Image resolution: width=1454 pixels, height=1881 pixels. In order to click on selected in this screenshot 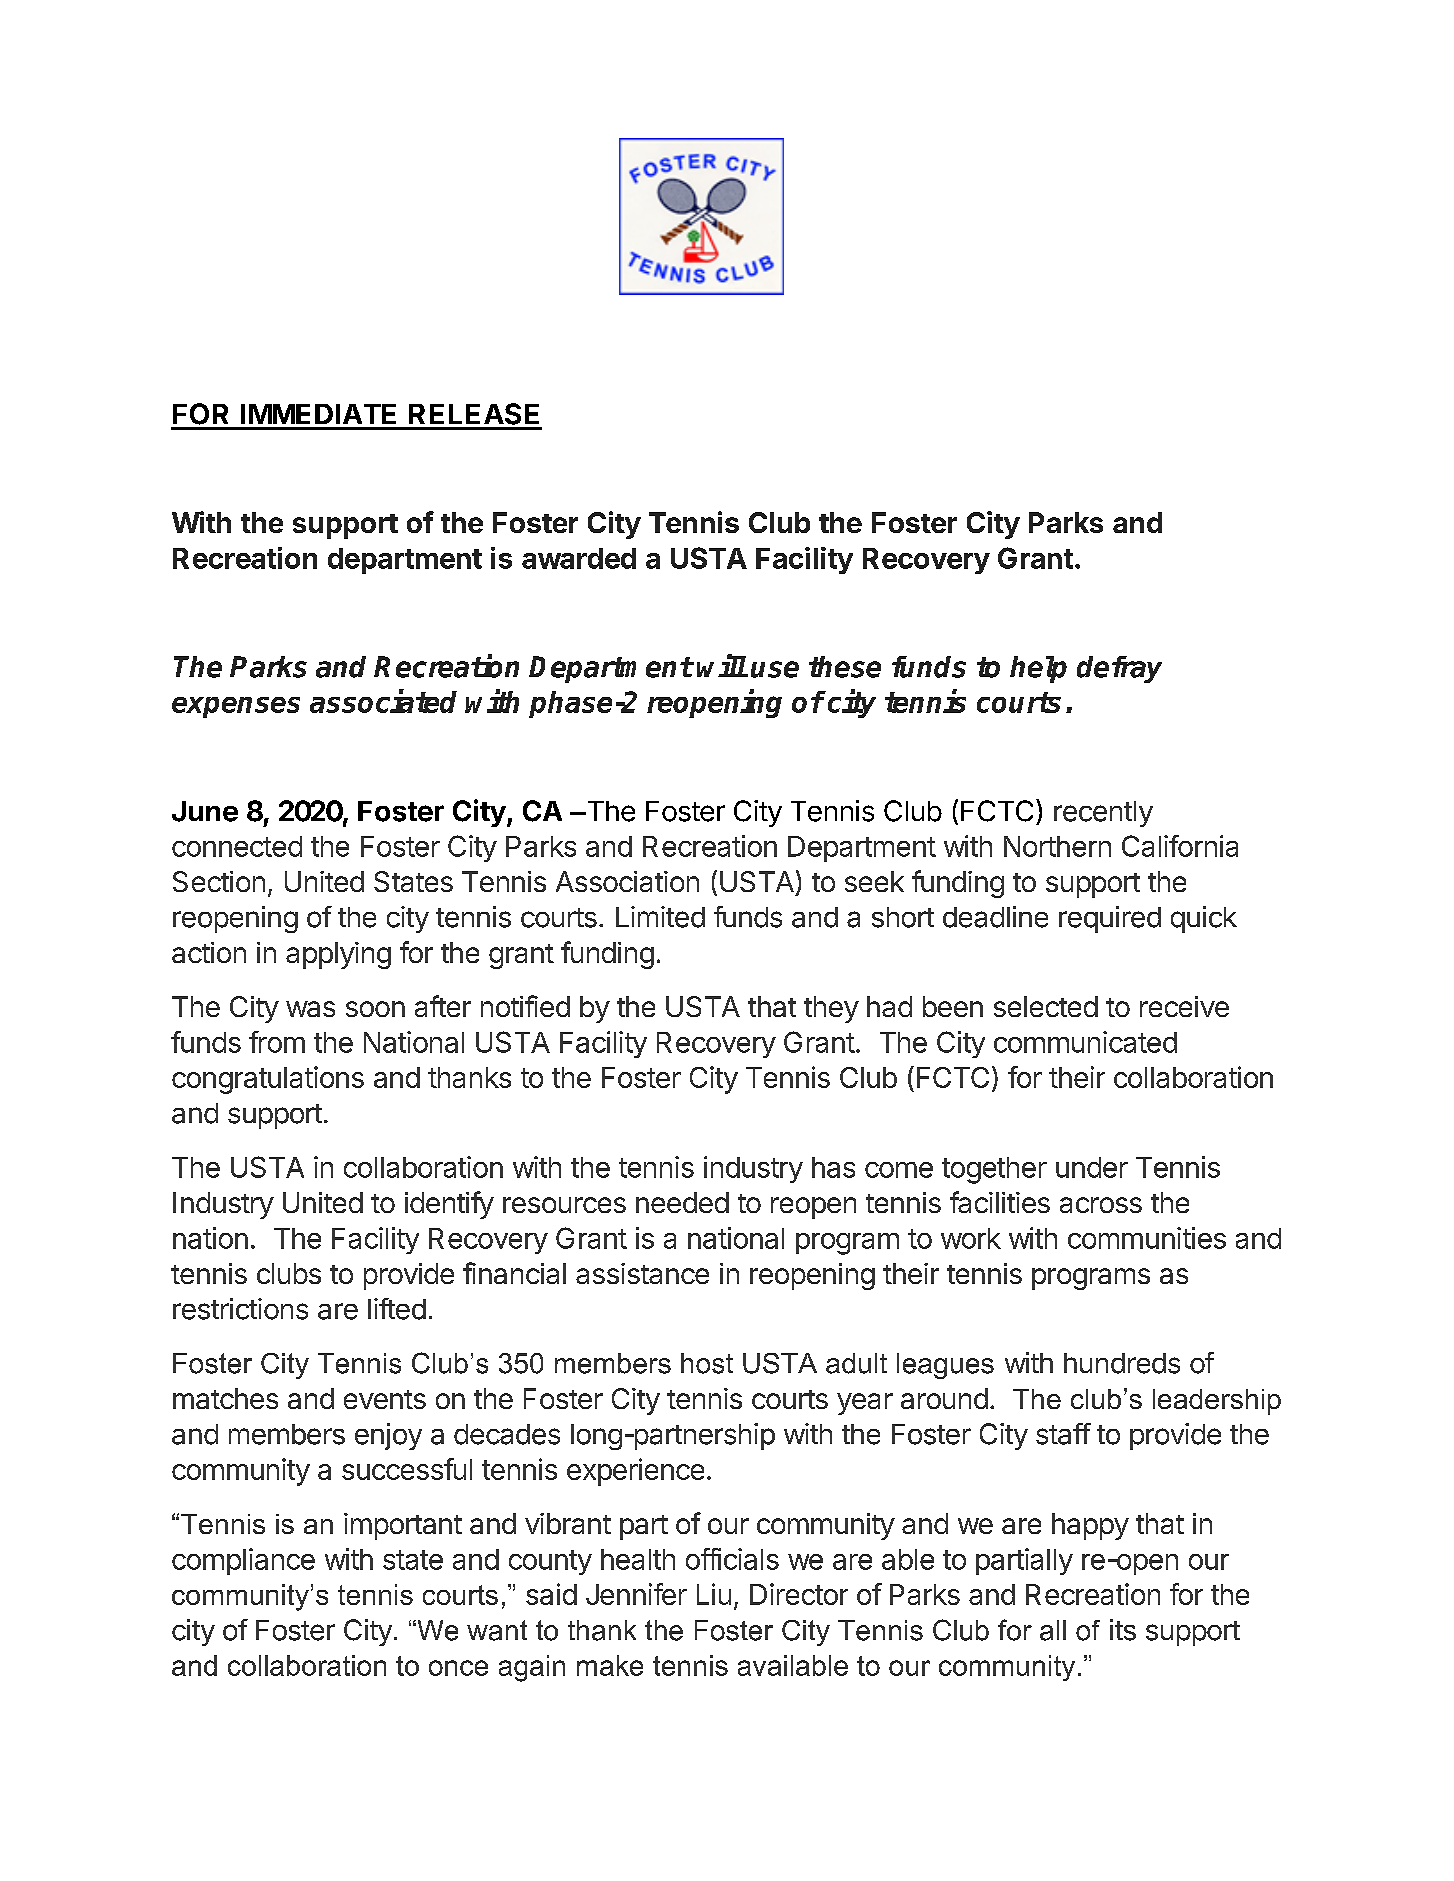, I will do `click(1046, 1006)`.
